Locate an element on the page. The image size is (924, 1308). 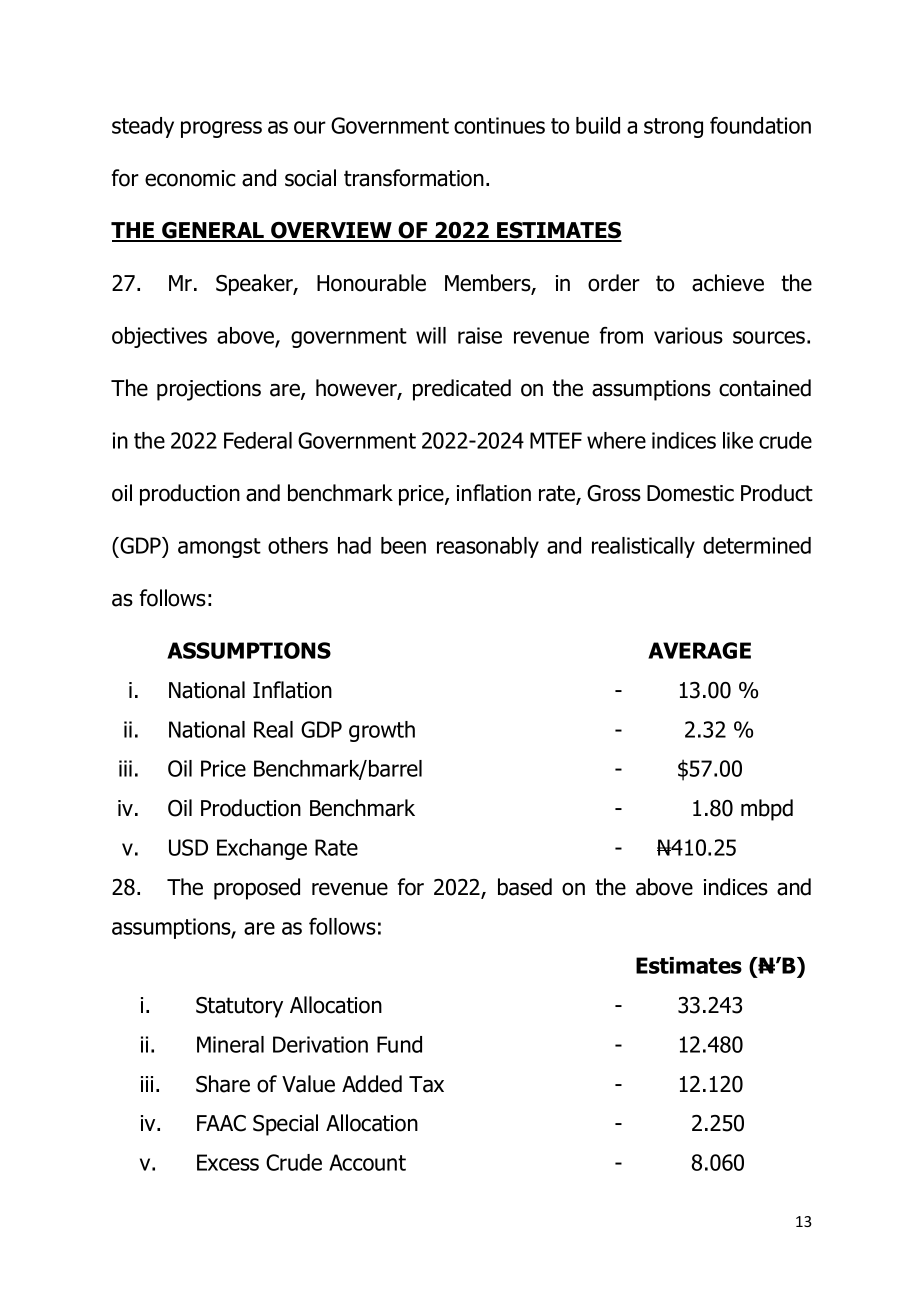
progress is located at coordinates (221, 129).
